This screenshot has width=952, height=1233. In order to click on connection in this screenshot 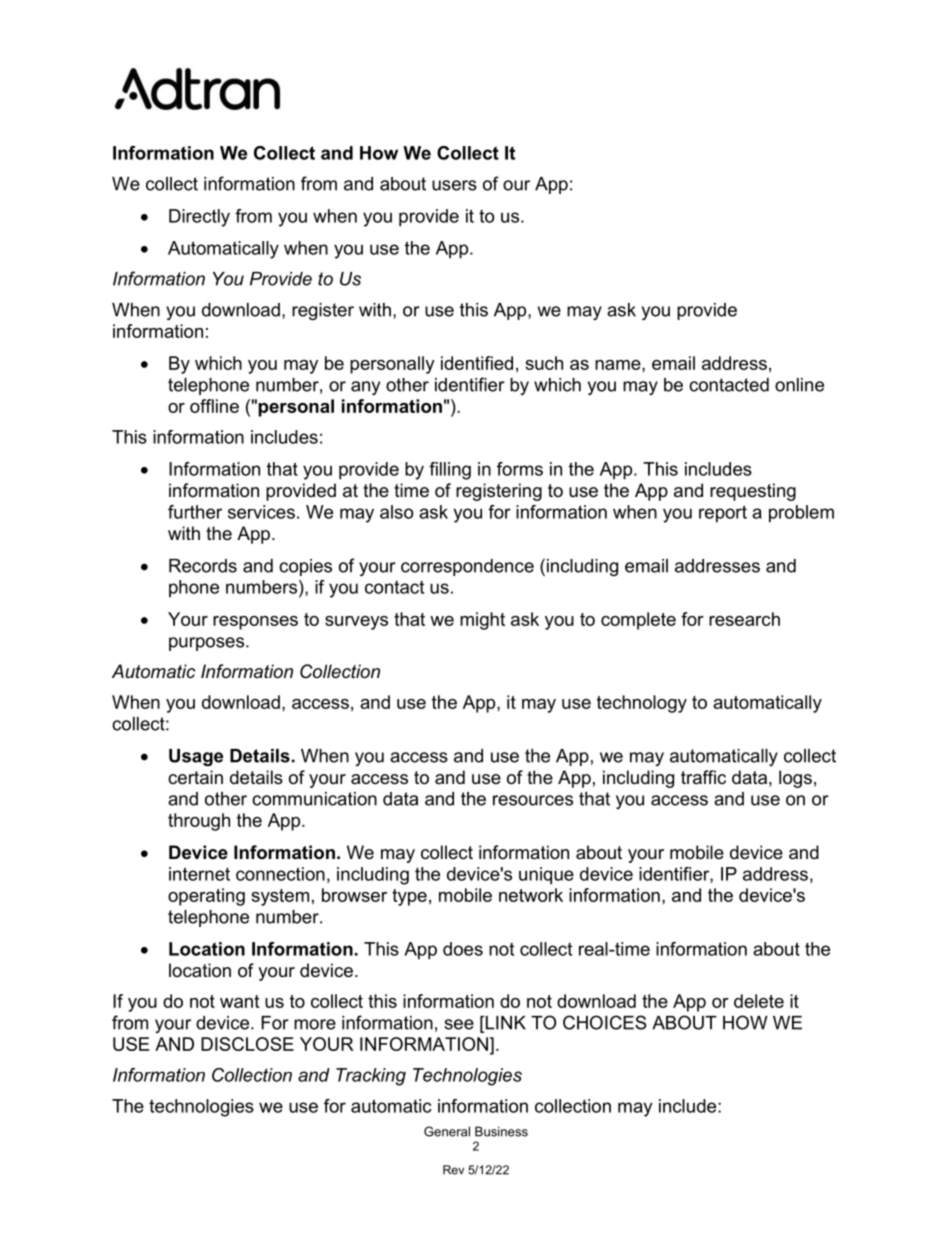, I will do `click(280, 874)`.
